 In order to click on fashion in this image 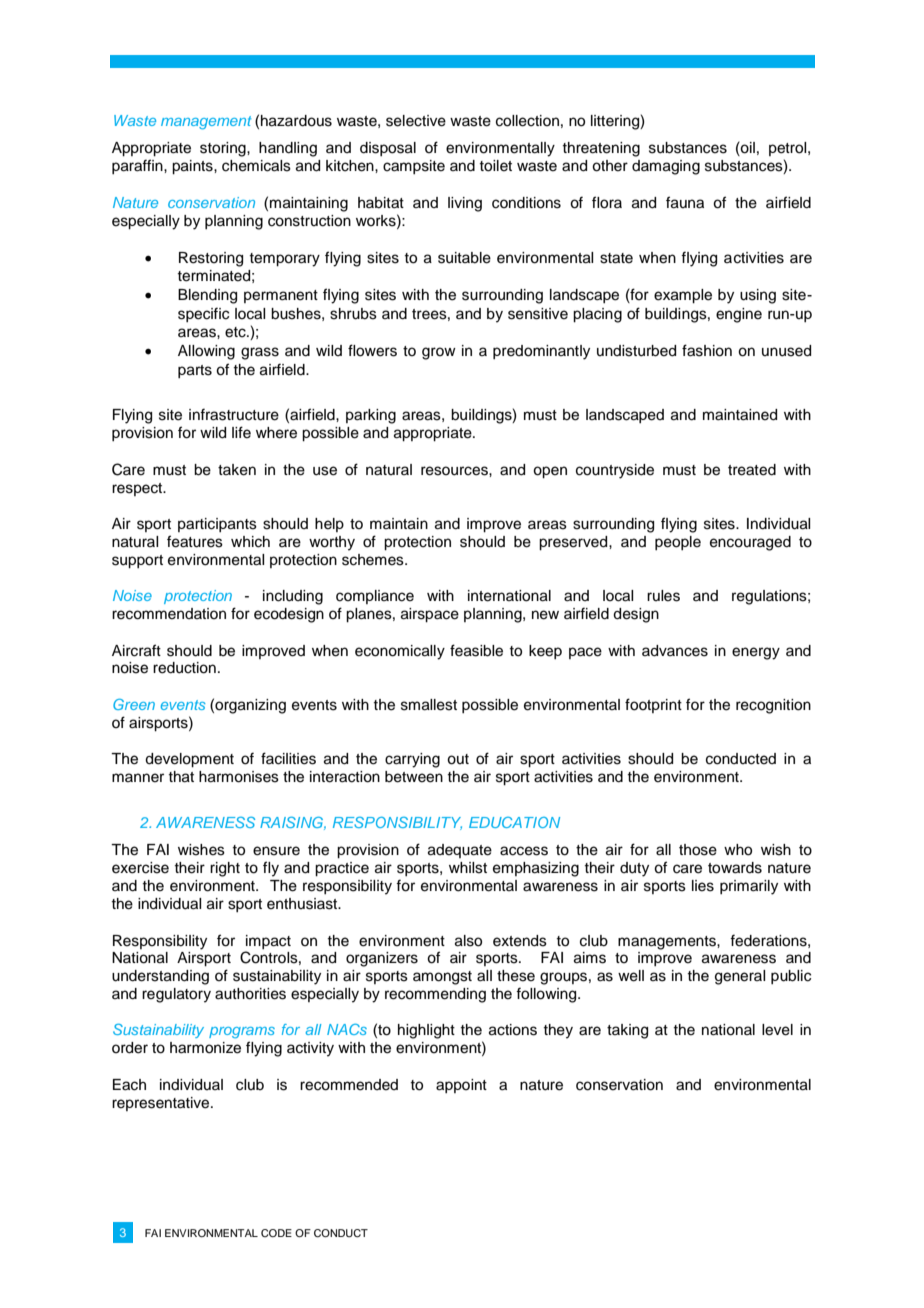, I will do `click(707, 350)`.
